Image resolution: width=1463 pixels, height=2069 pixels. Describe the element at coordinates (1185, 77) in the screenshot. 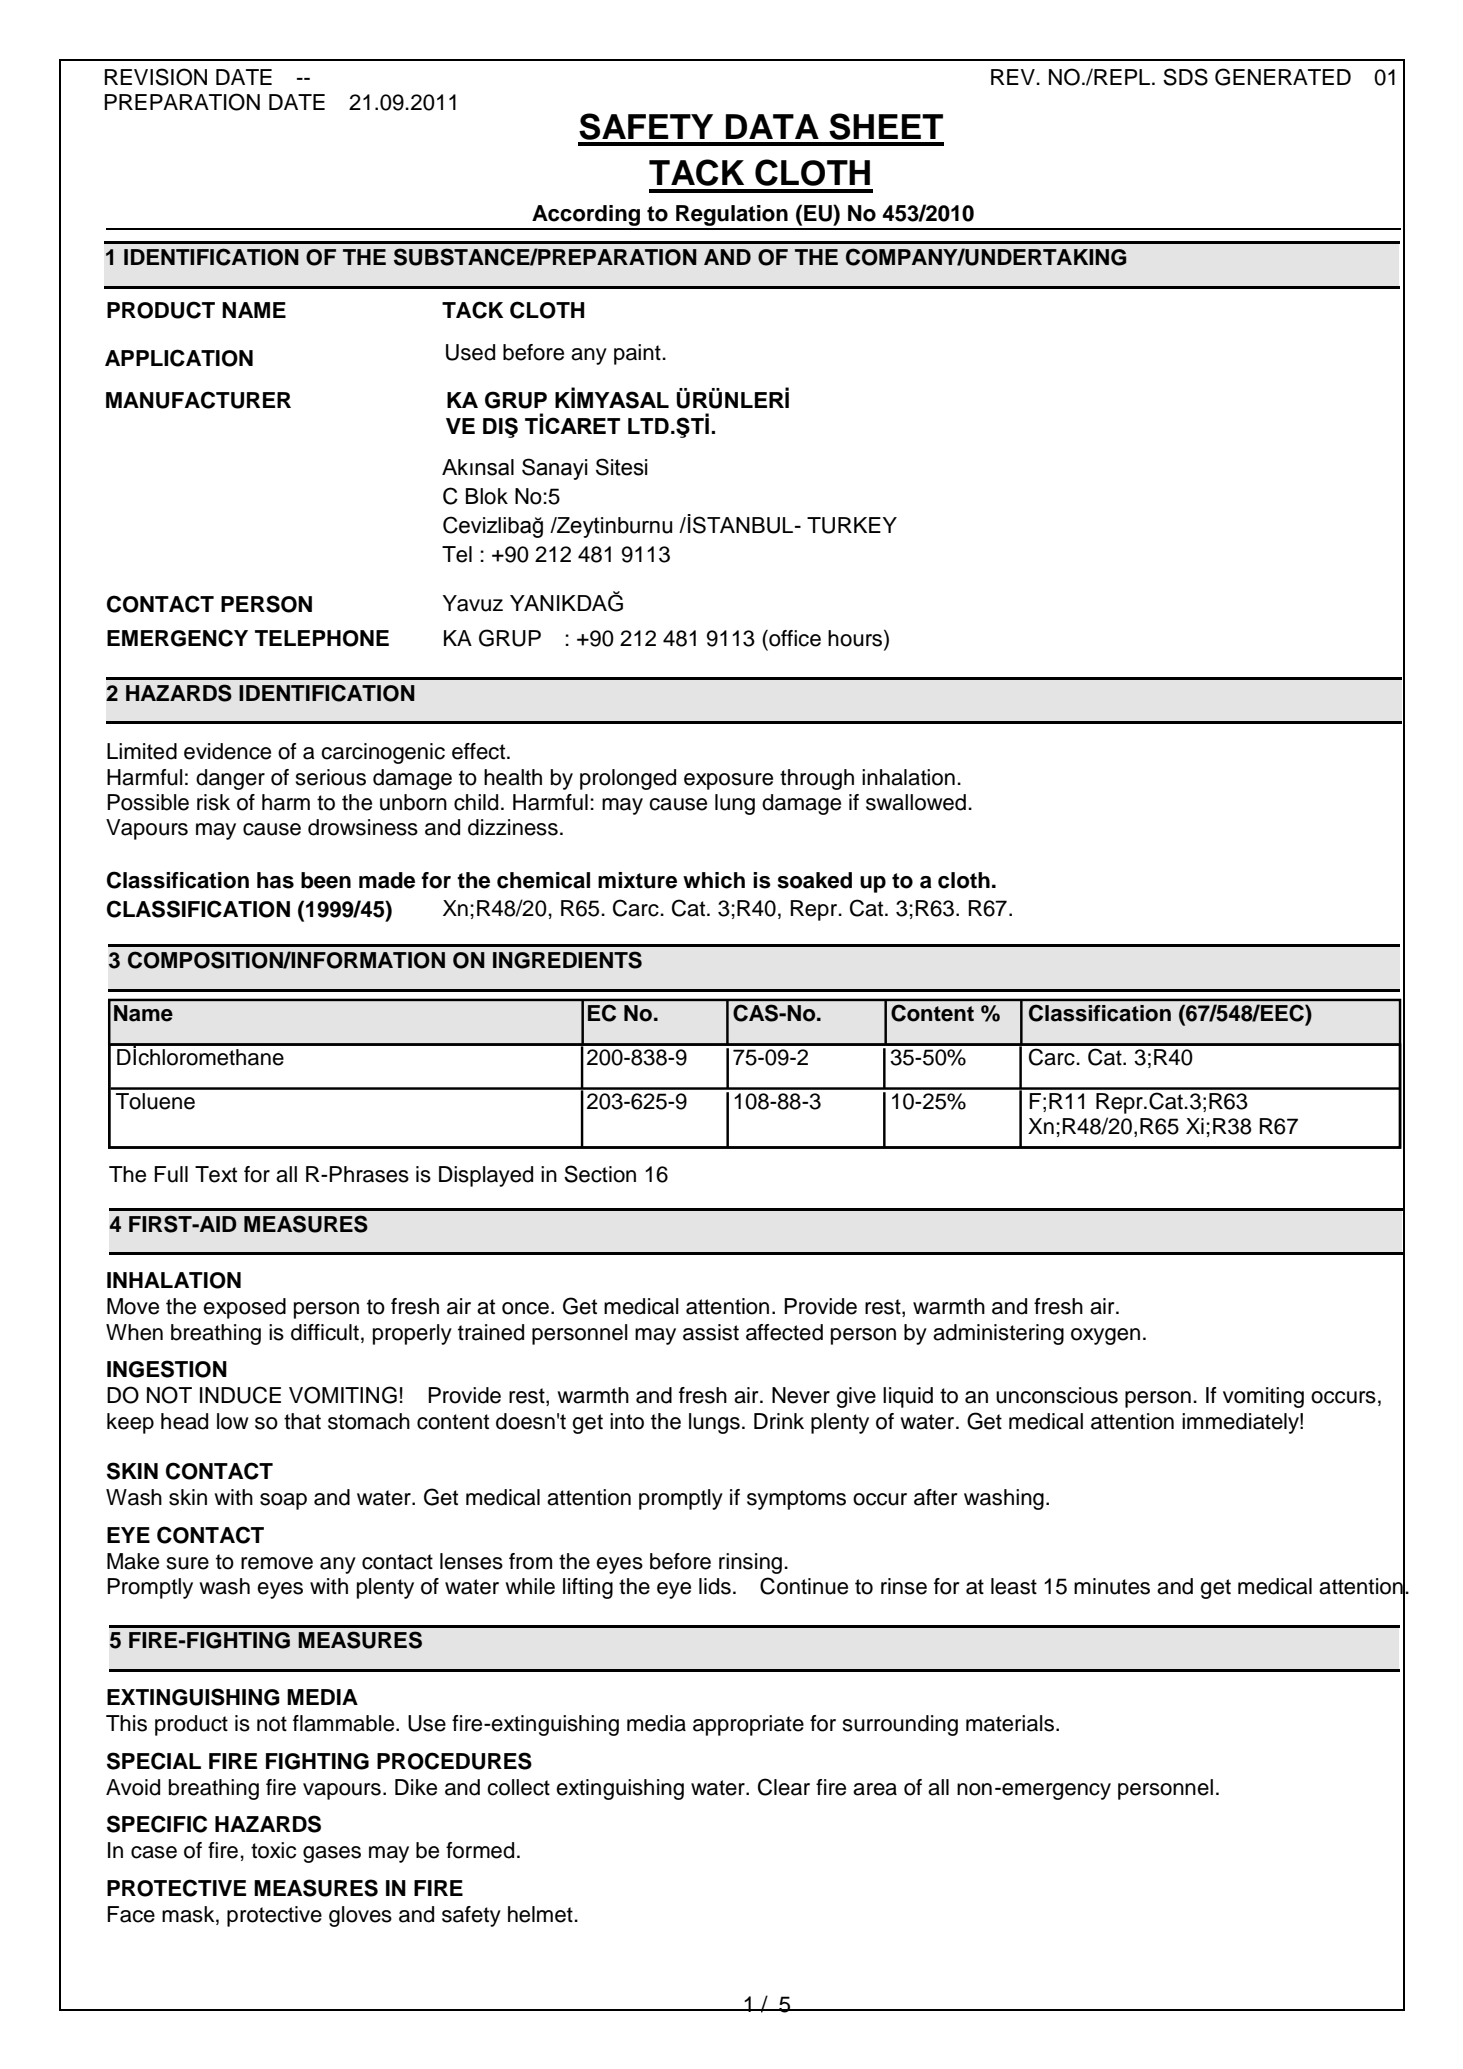

I see `SDS` at that location.
